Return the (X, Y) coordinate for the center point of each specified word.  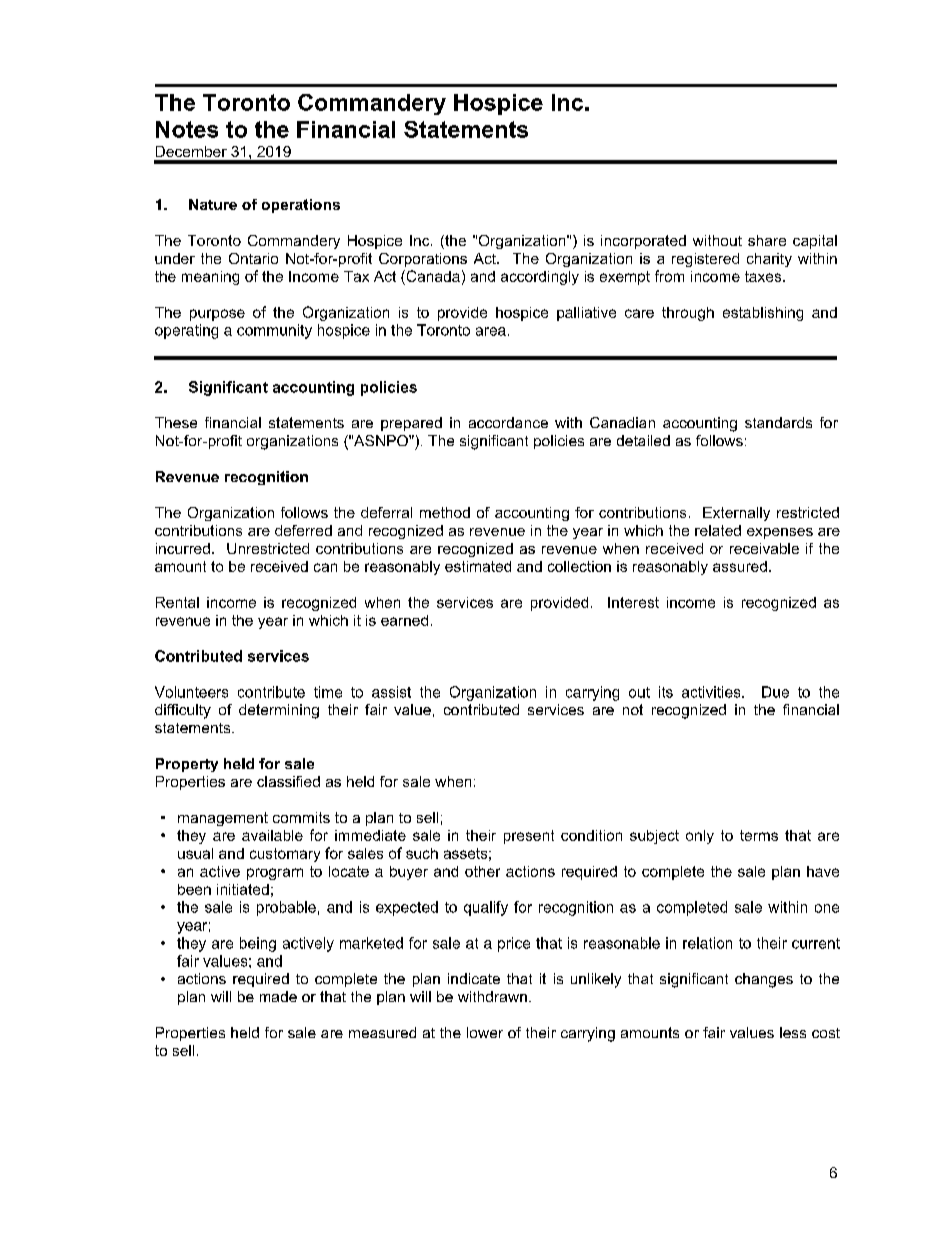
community (274, 331)
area (491, 331)
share (767, 240)
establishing (763, 314)
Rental (177, 602)
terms (759, 835)
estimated (478, 566)
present (529, 837)
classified (288, 781)
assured (740, 566)
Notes (187, 129)
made (278, 996)
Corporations (423, 260)
